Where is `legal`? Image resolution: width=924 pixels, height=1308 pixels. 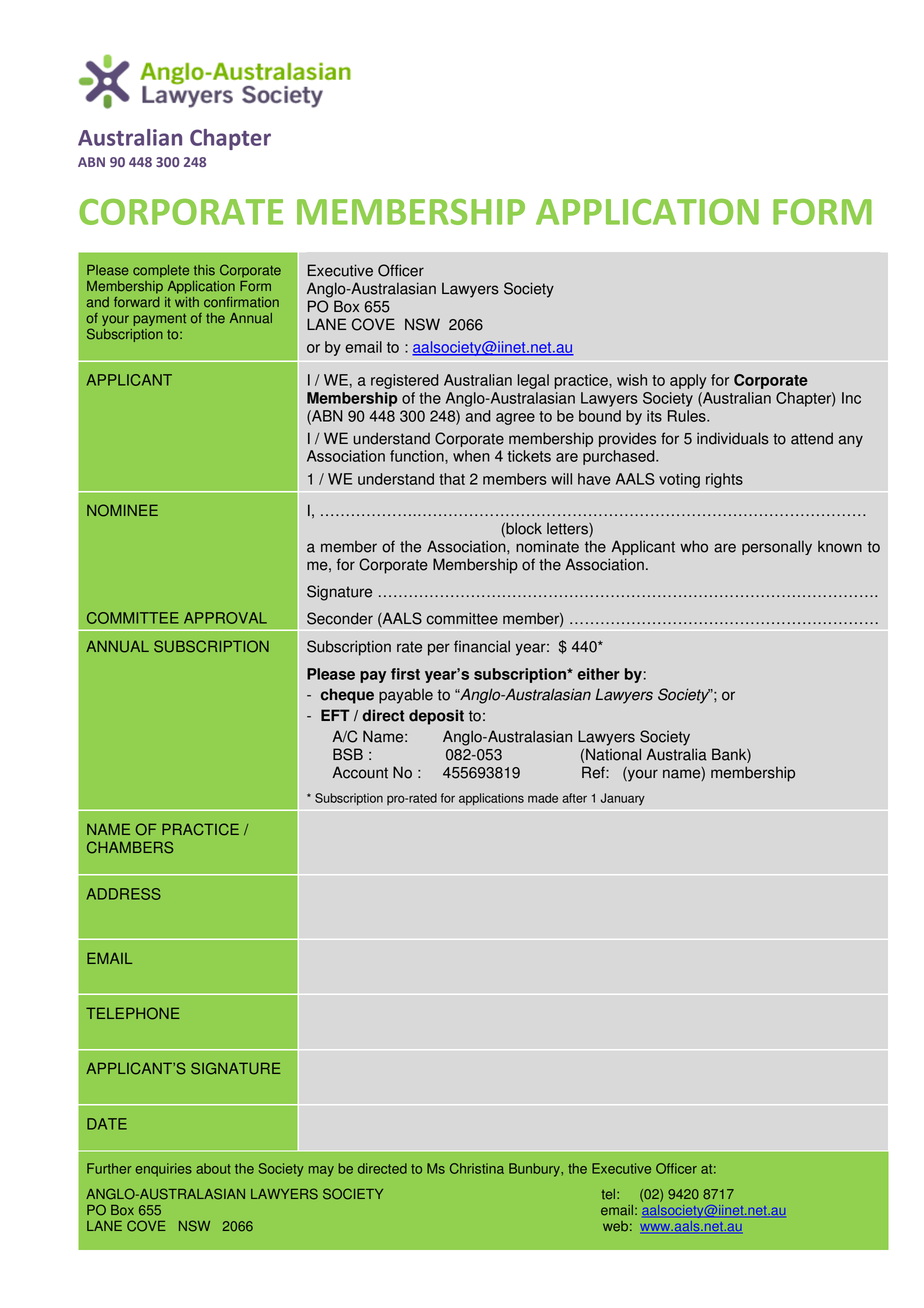 legal is located at coordinates (533, 381).
